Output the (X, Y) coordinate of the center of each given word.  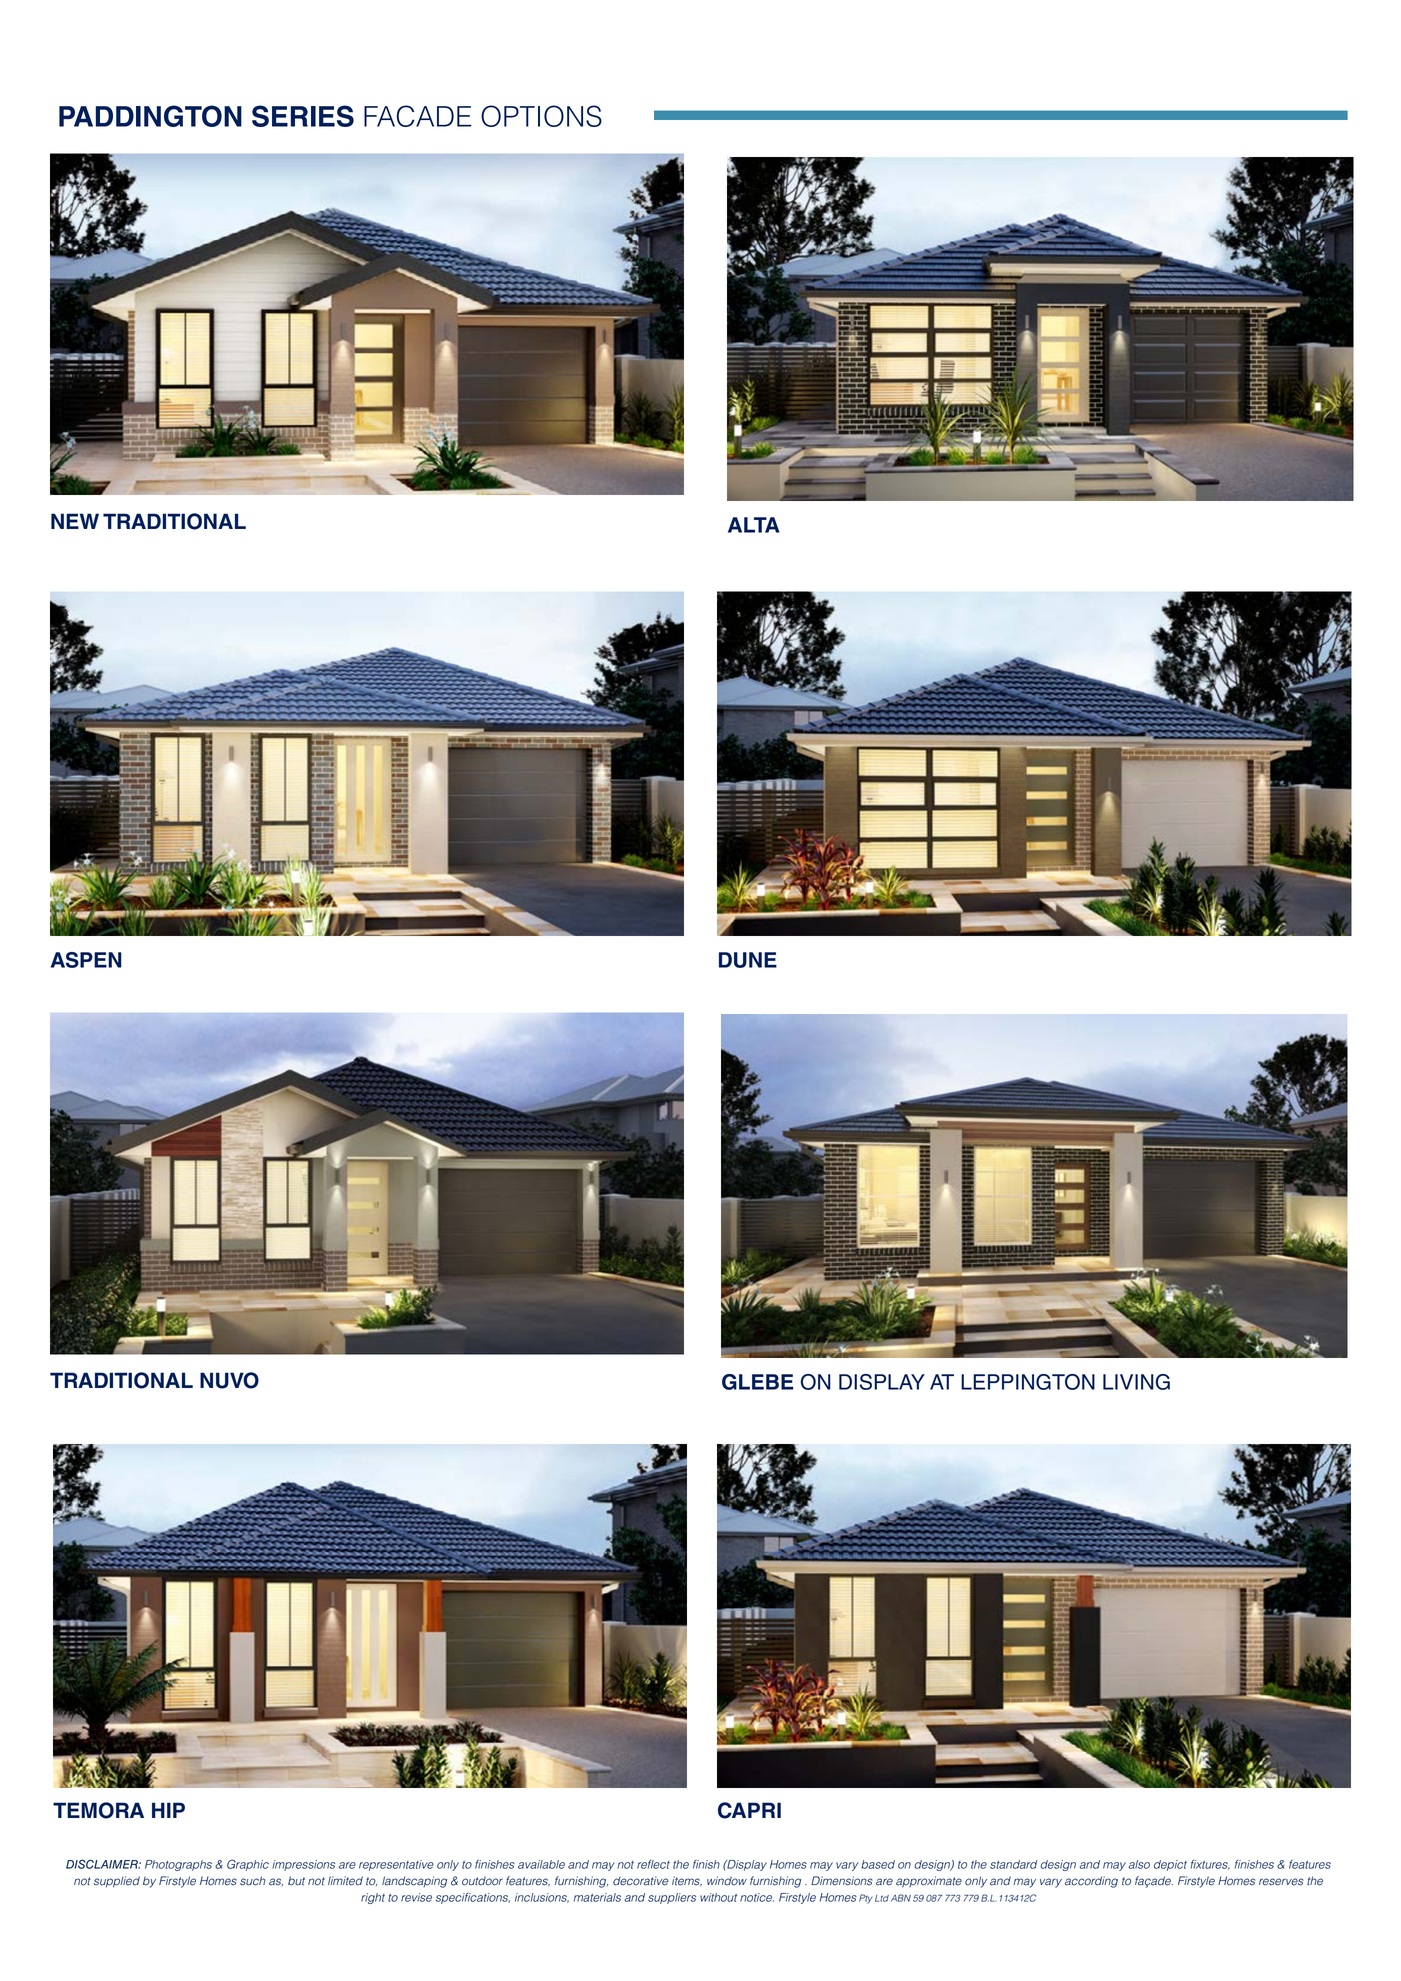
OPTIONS (541, 116)
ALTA (754, 525)
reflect (653, 1864)
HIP (168, 1810)
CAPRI (749, 1810)
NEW (75, 521)
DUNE (748, 960)
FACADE (418, 116)
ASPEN (86, 960)
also (1139, 1864)
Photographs (178, 1865)
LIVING (1136, 1382)
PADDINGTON (150, 116)
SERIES (303, 116)
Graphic (248, 1865)
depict (1170, 1865)
